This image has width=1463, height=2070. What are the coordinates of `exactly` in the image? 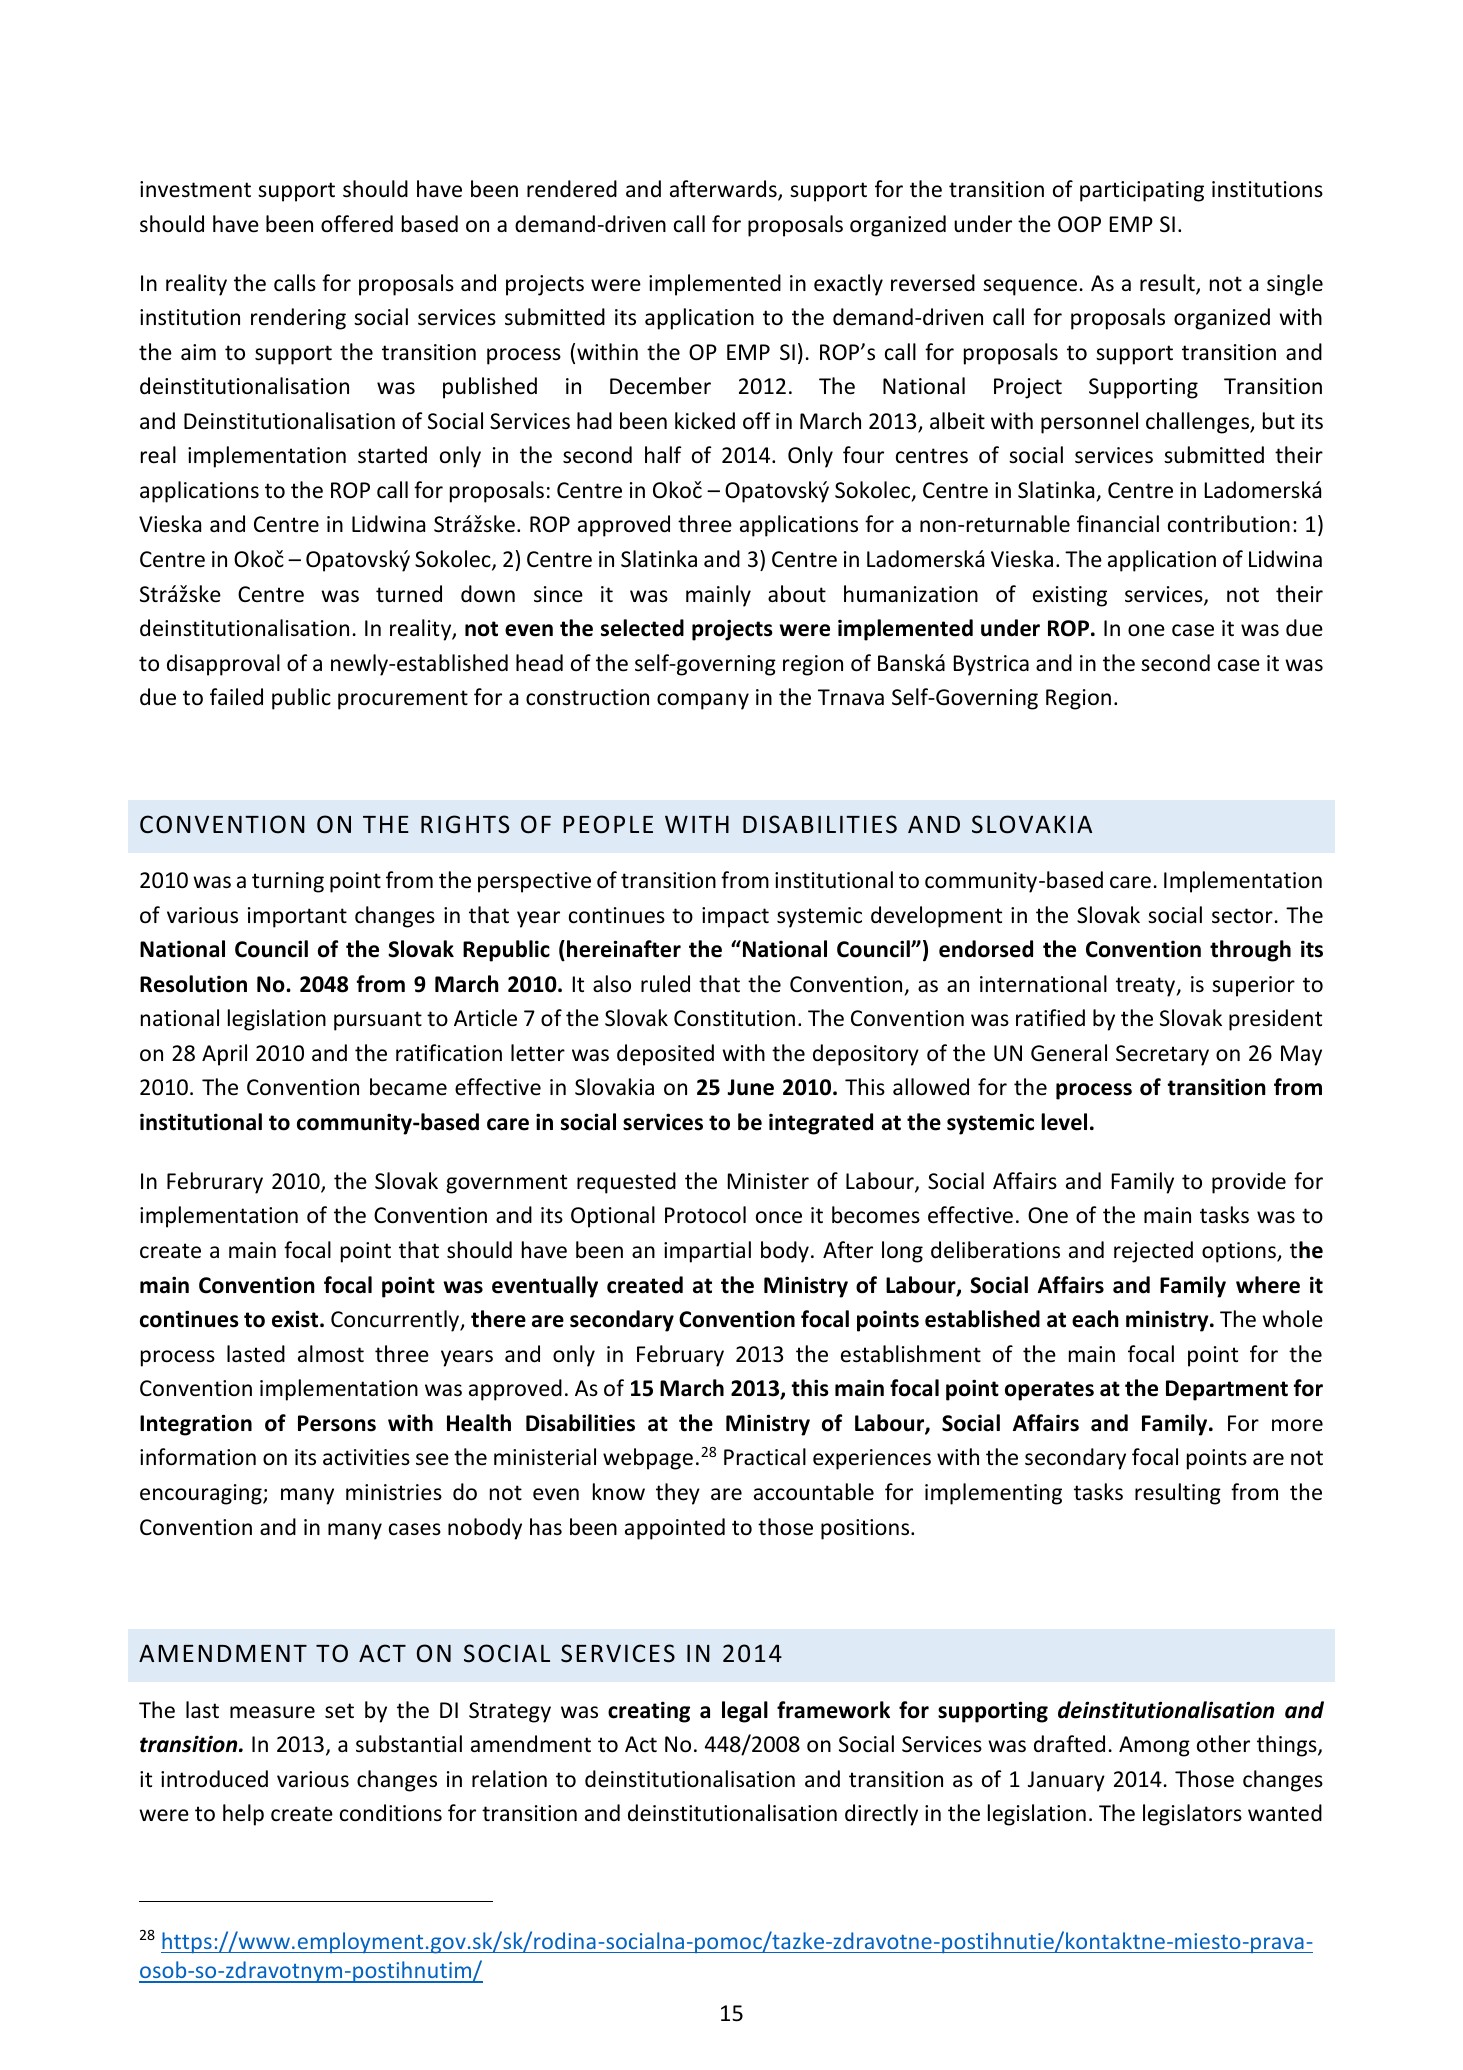 It's located at (848, 285).
